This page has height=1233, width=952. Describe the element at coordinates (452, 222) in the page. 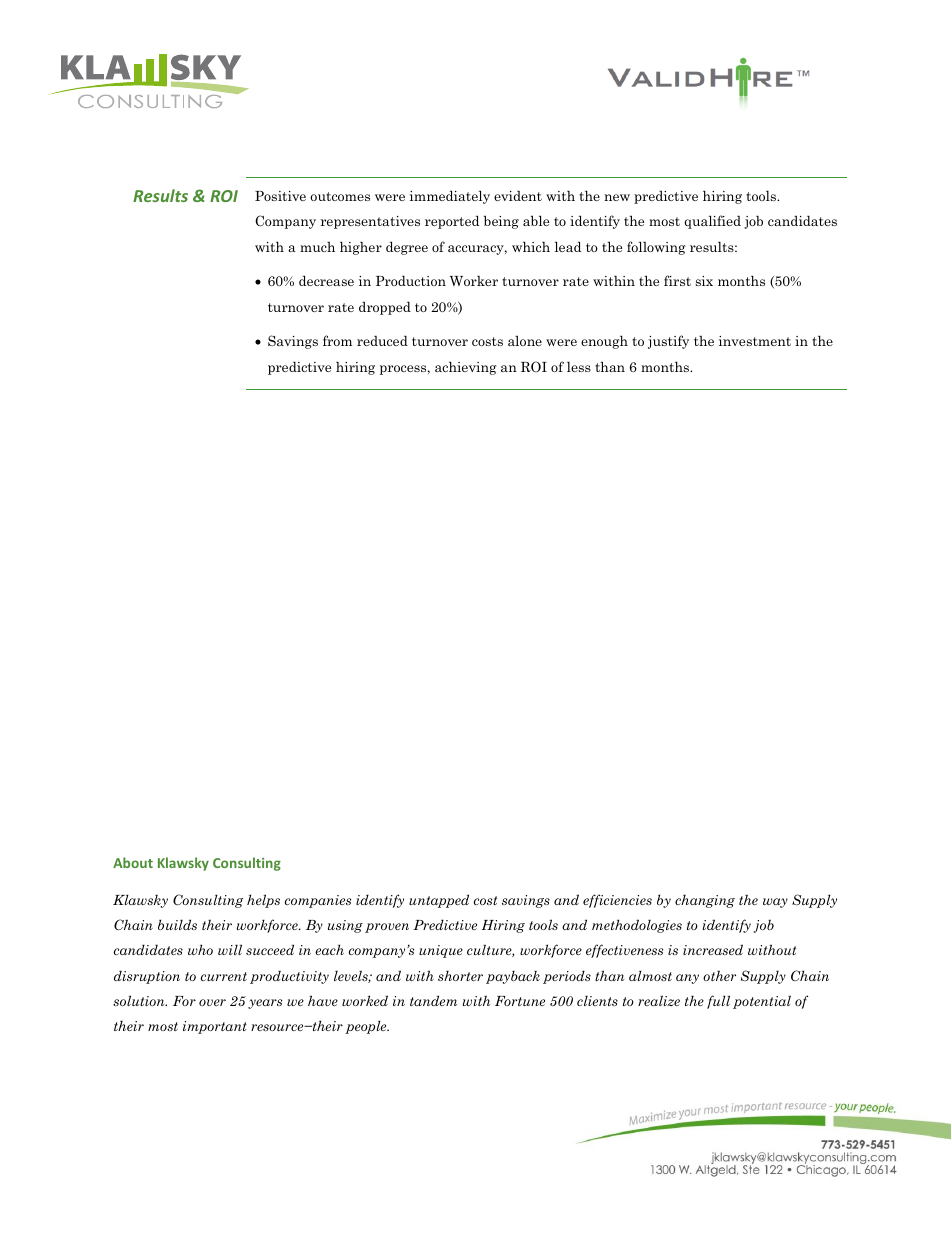

I see `reported` at that location.
